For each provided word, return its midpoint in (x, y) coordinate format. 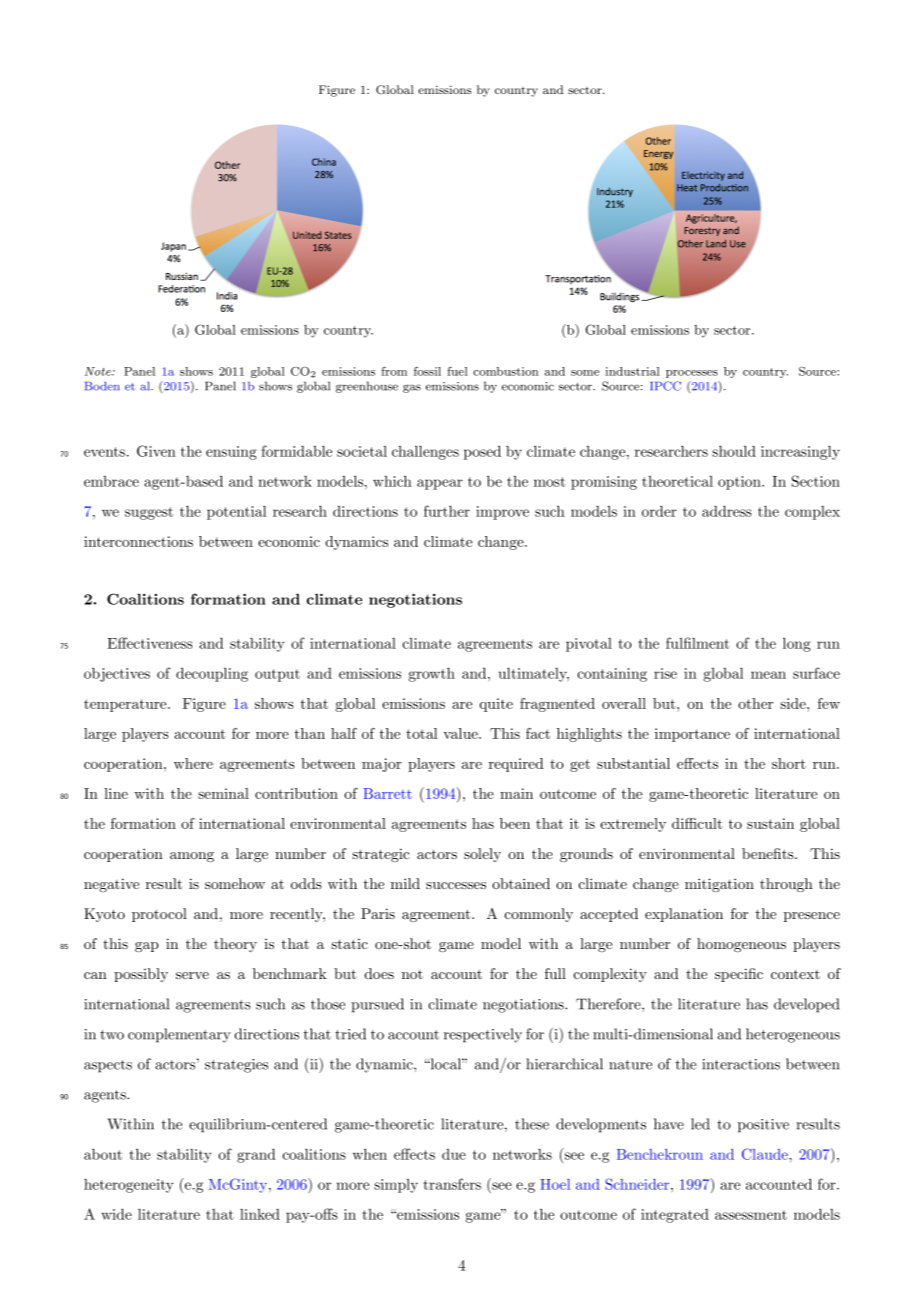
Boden (102, 386)
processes (692, 374)
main (516, 793)
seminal (223, 793)
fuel (457, 371)
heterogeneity (129, 1186)
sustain (770, 823)
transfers (452, 1184)
